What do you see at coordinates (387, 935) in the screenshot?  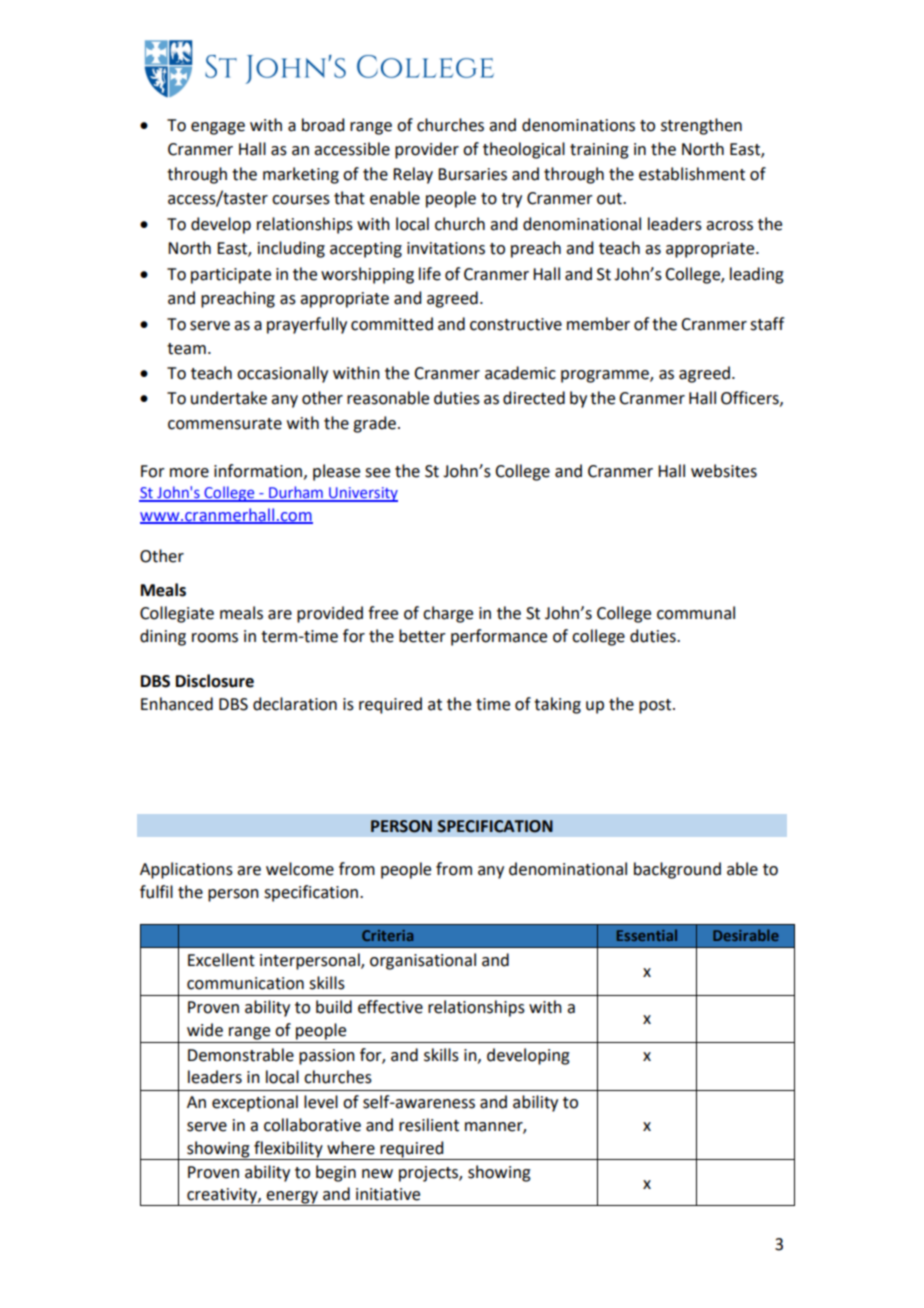 I see `Criteria` at bounding box center [387, 935].
